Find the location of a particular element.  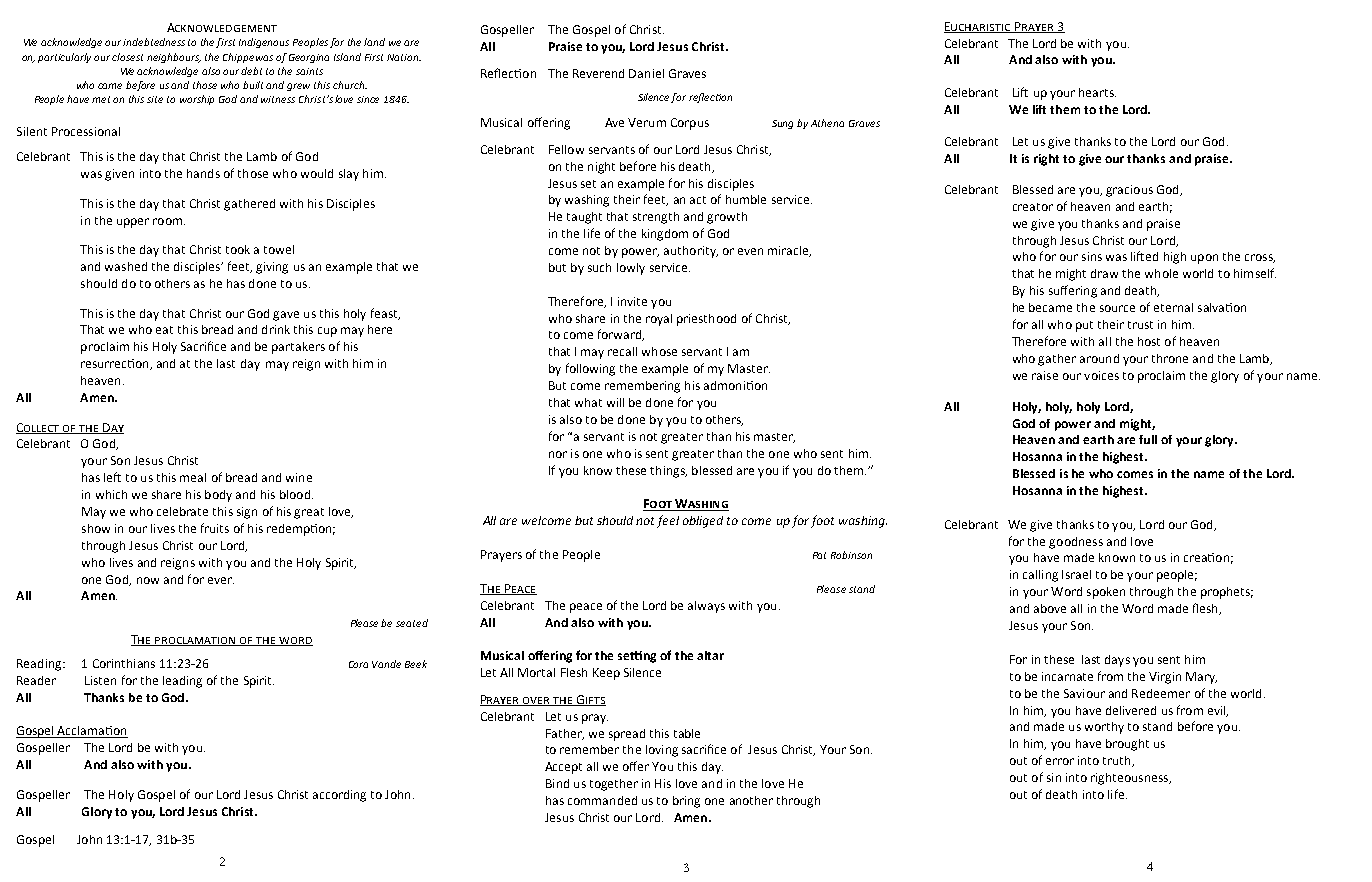

Daniel is located at coordinates (646, 73).
